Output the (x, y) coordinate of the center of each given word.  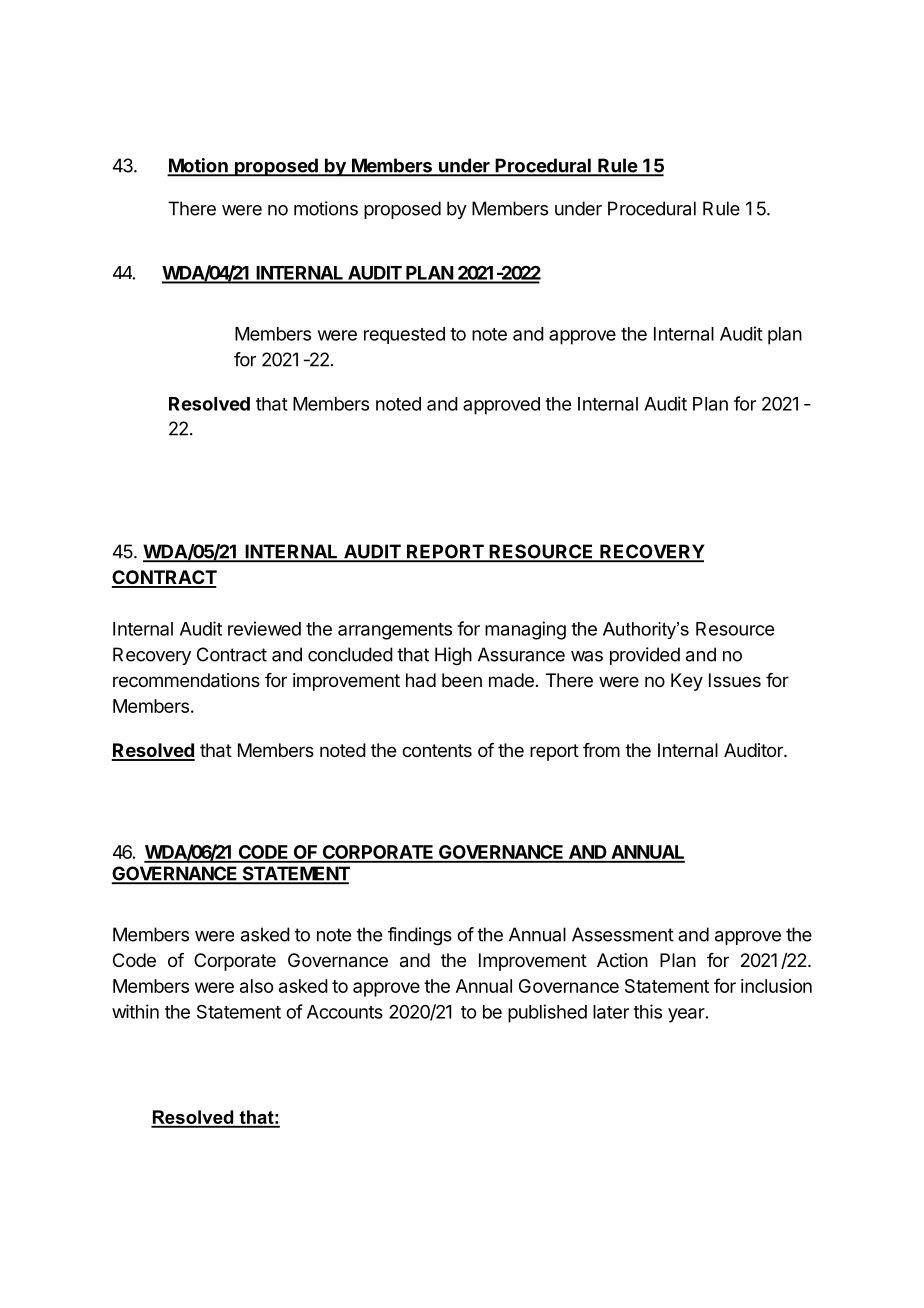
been (462, 680)
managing (525, 630)
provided (645, 656)
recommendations (186, 680)
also (256, 986)
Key (687, 682)
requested (404, 335)
